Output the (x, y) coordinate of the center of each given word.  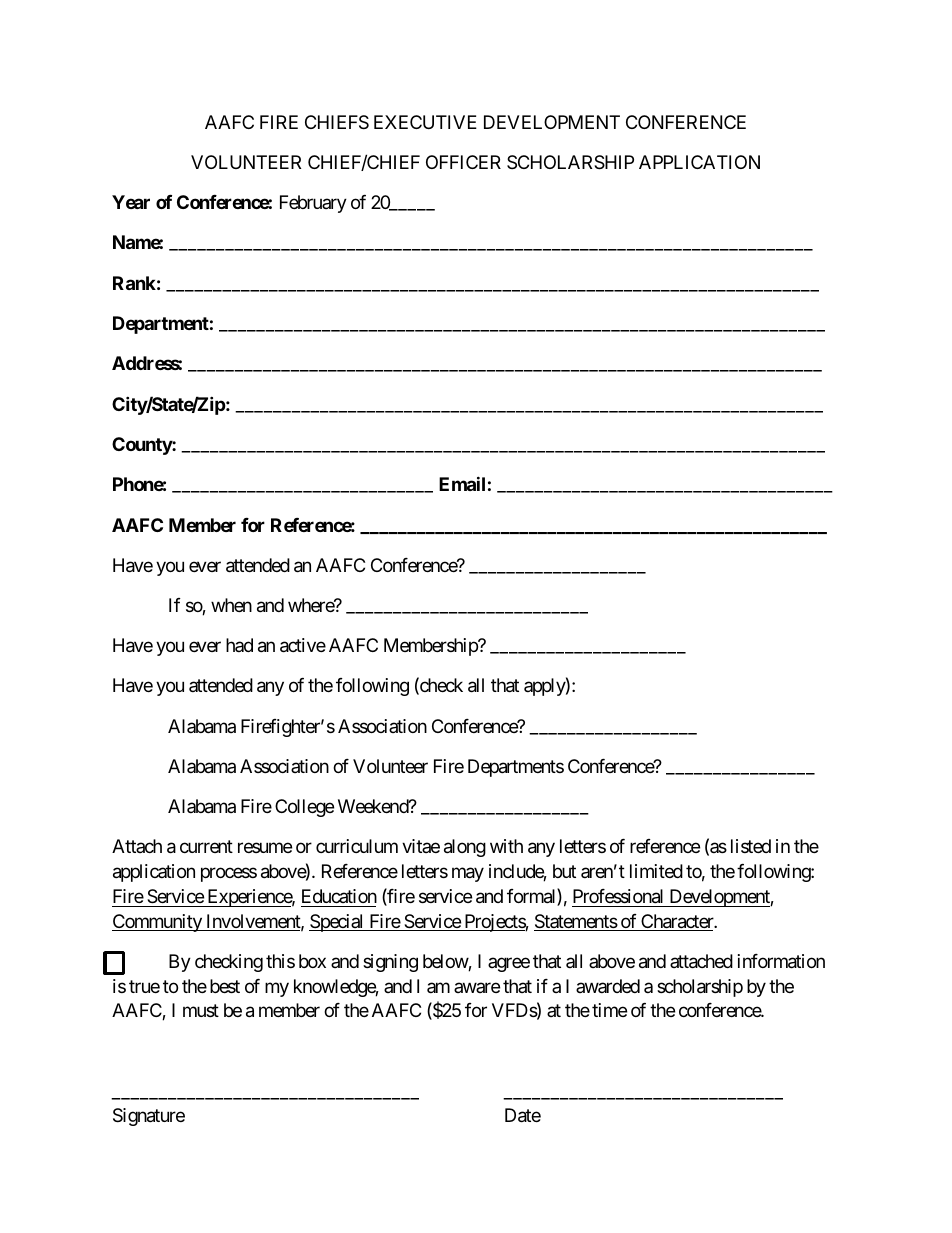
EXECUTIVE (425, 122)
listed (751, 846)
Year (131, 202)
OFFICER (463, 162)
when (231, 605)
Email (462, 483)
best (225, 986)
